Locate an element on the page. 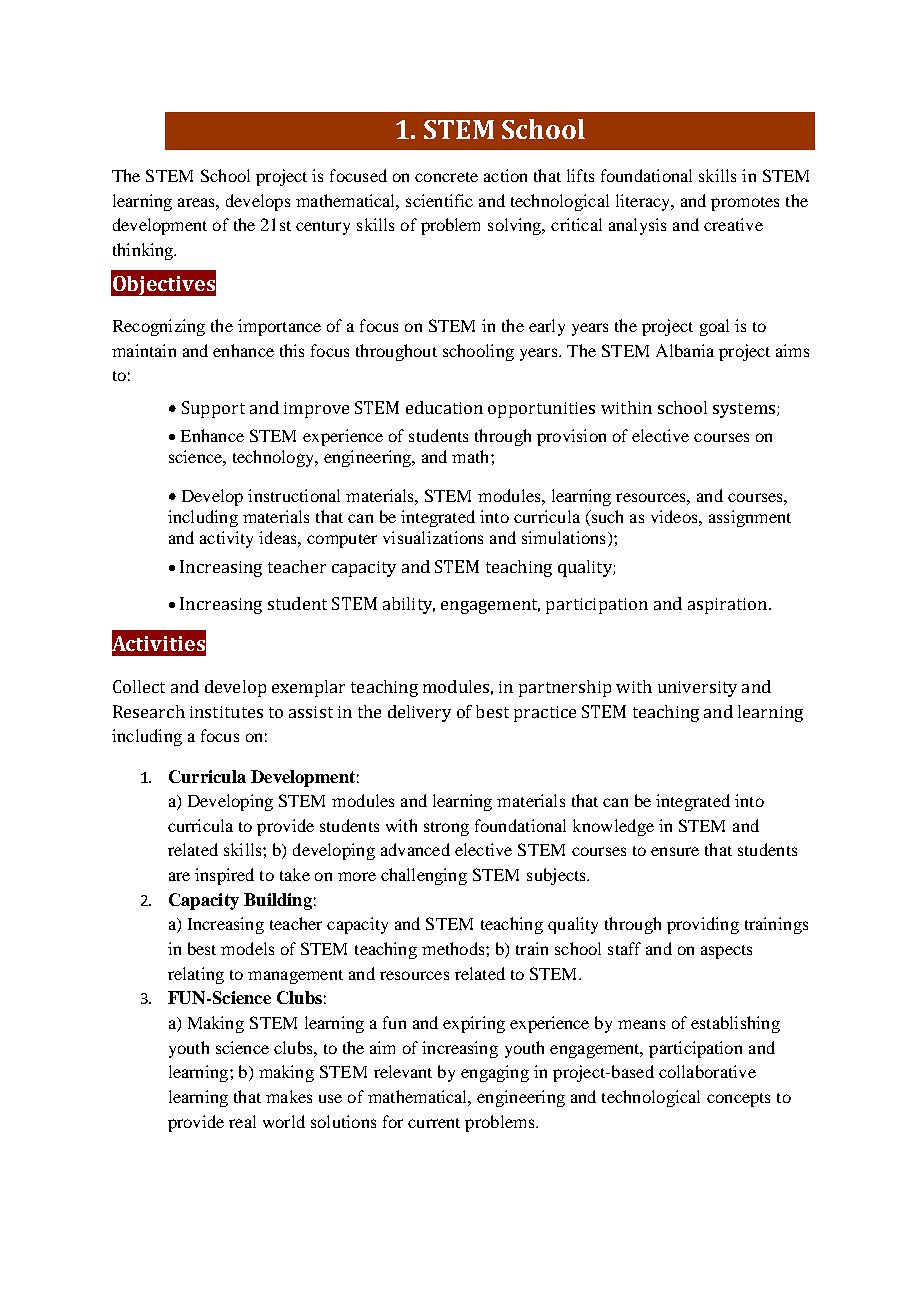 The height and width of the image is (1308, 924). scientific is located at coordinates (439, 200).
